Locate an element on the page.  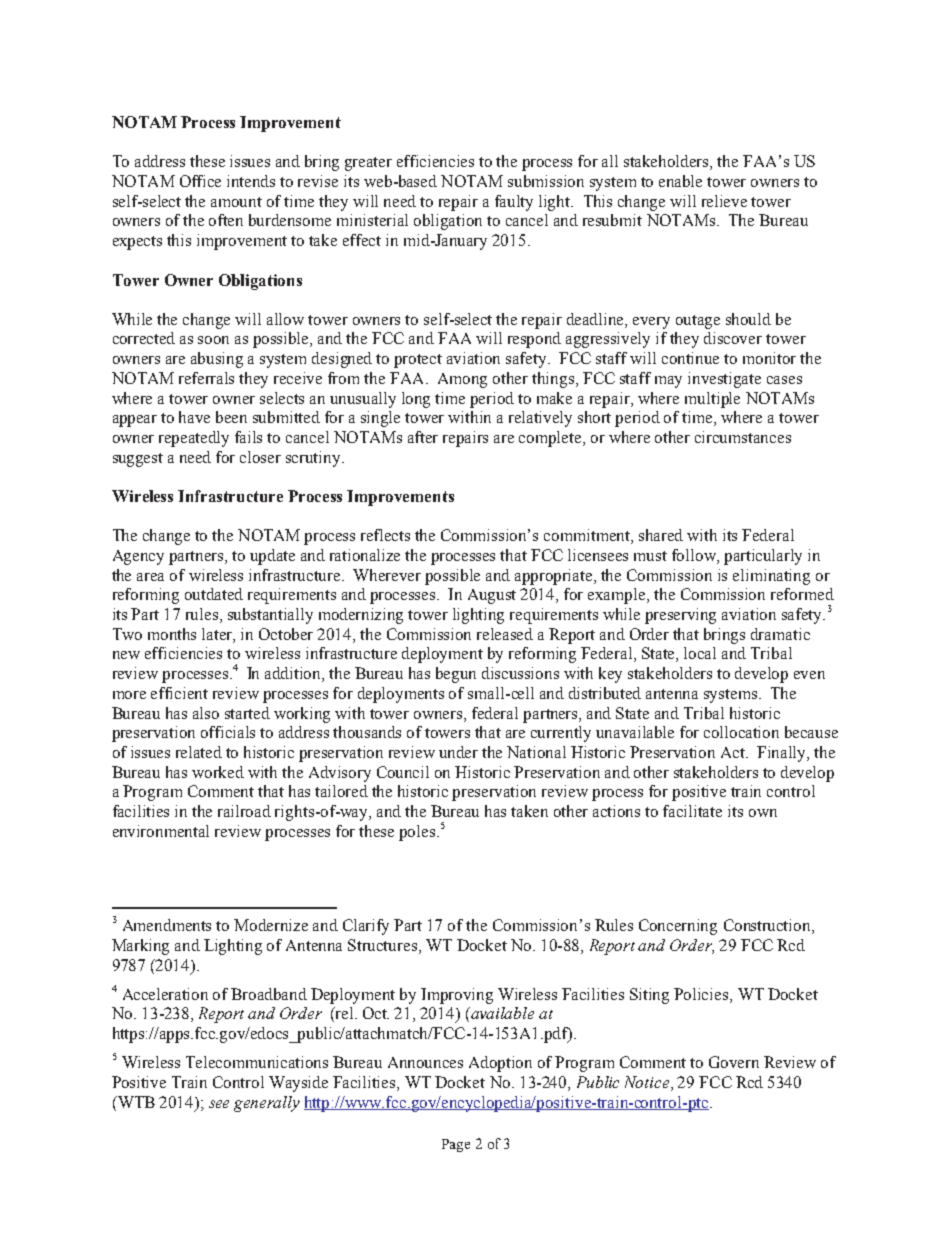
faulty is located at coordinates (514, 203).
